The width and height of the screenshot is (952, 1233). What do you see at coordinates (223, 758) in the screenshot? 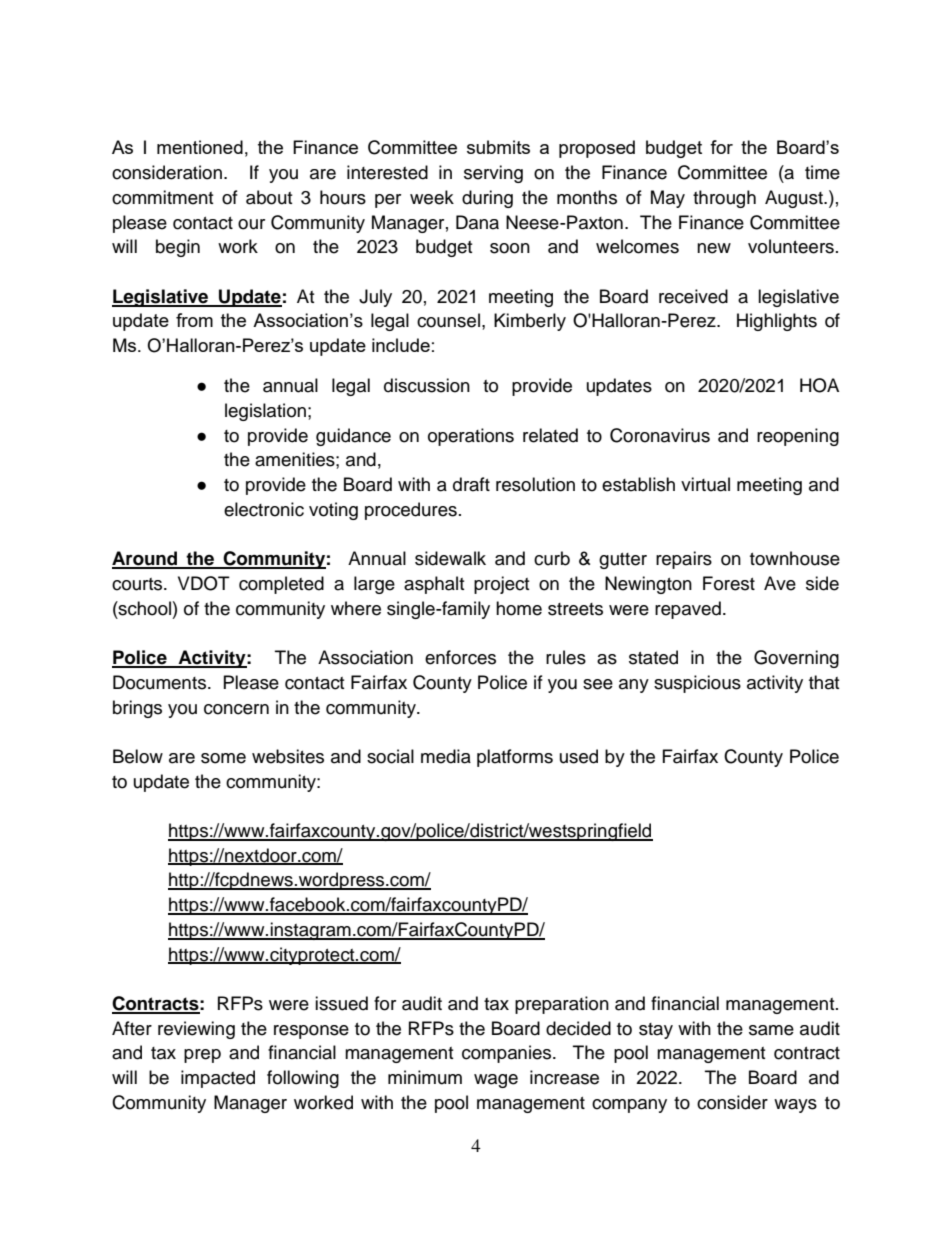
I see `some` at bounding box center [223, 758].
